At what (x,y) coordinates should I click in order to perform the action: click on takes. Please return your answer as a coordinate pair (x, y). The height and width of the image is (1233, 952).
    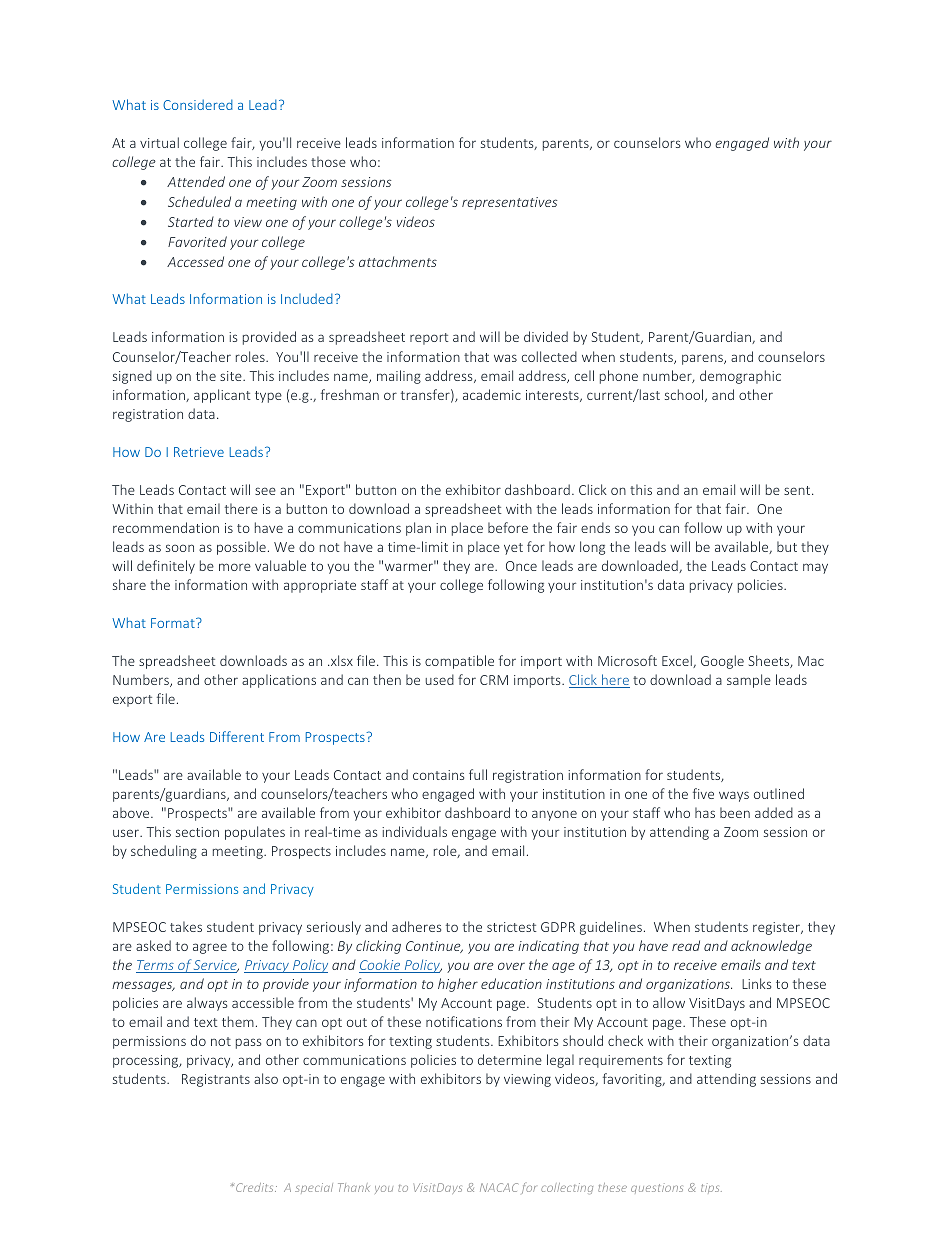
    Looking at the image, I should click on (186, 926).
